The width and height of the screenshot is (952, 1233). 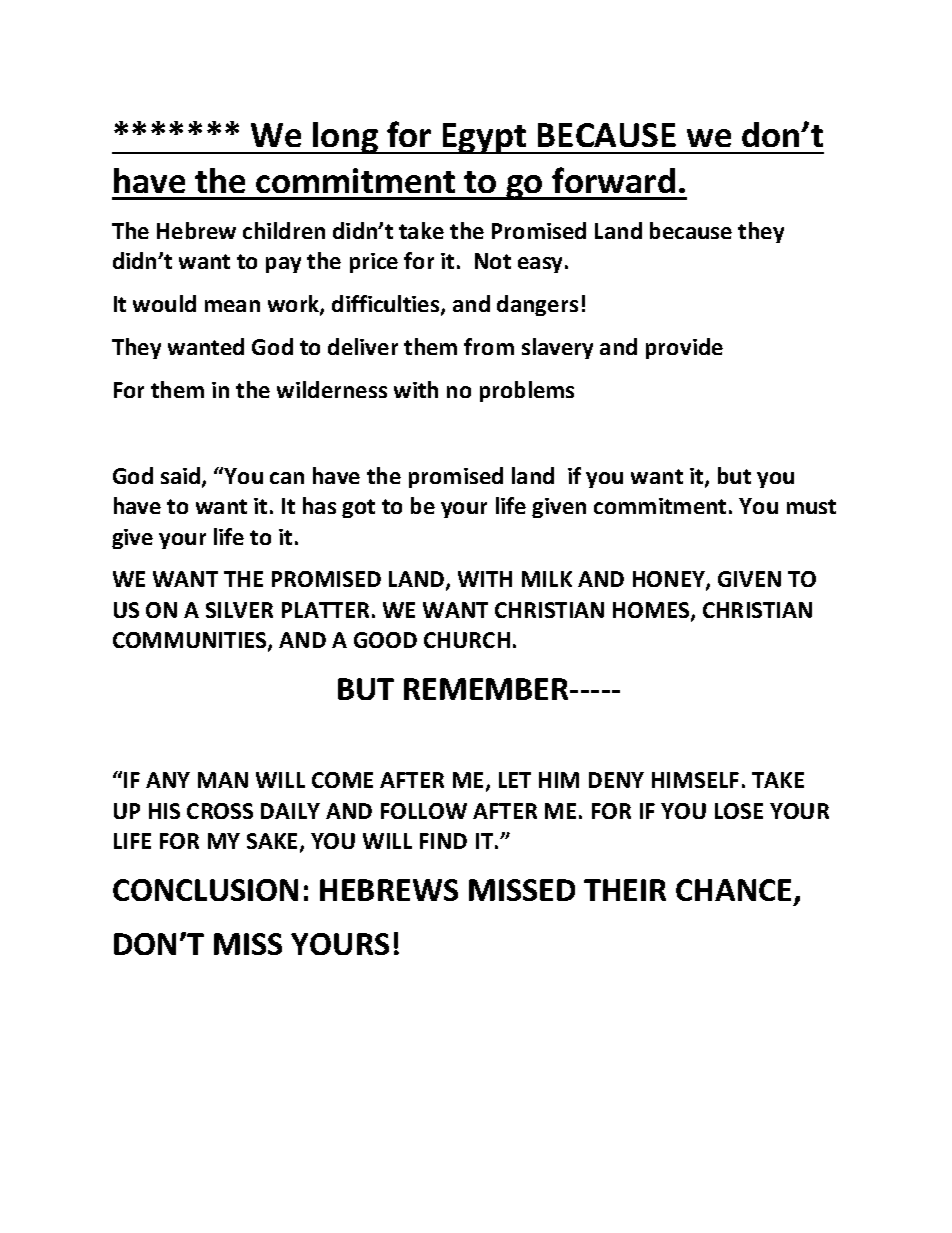 I want to click on Egypt, so click(x=485, y=138).
